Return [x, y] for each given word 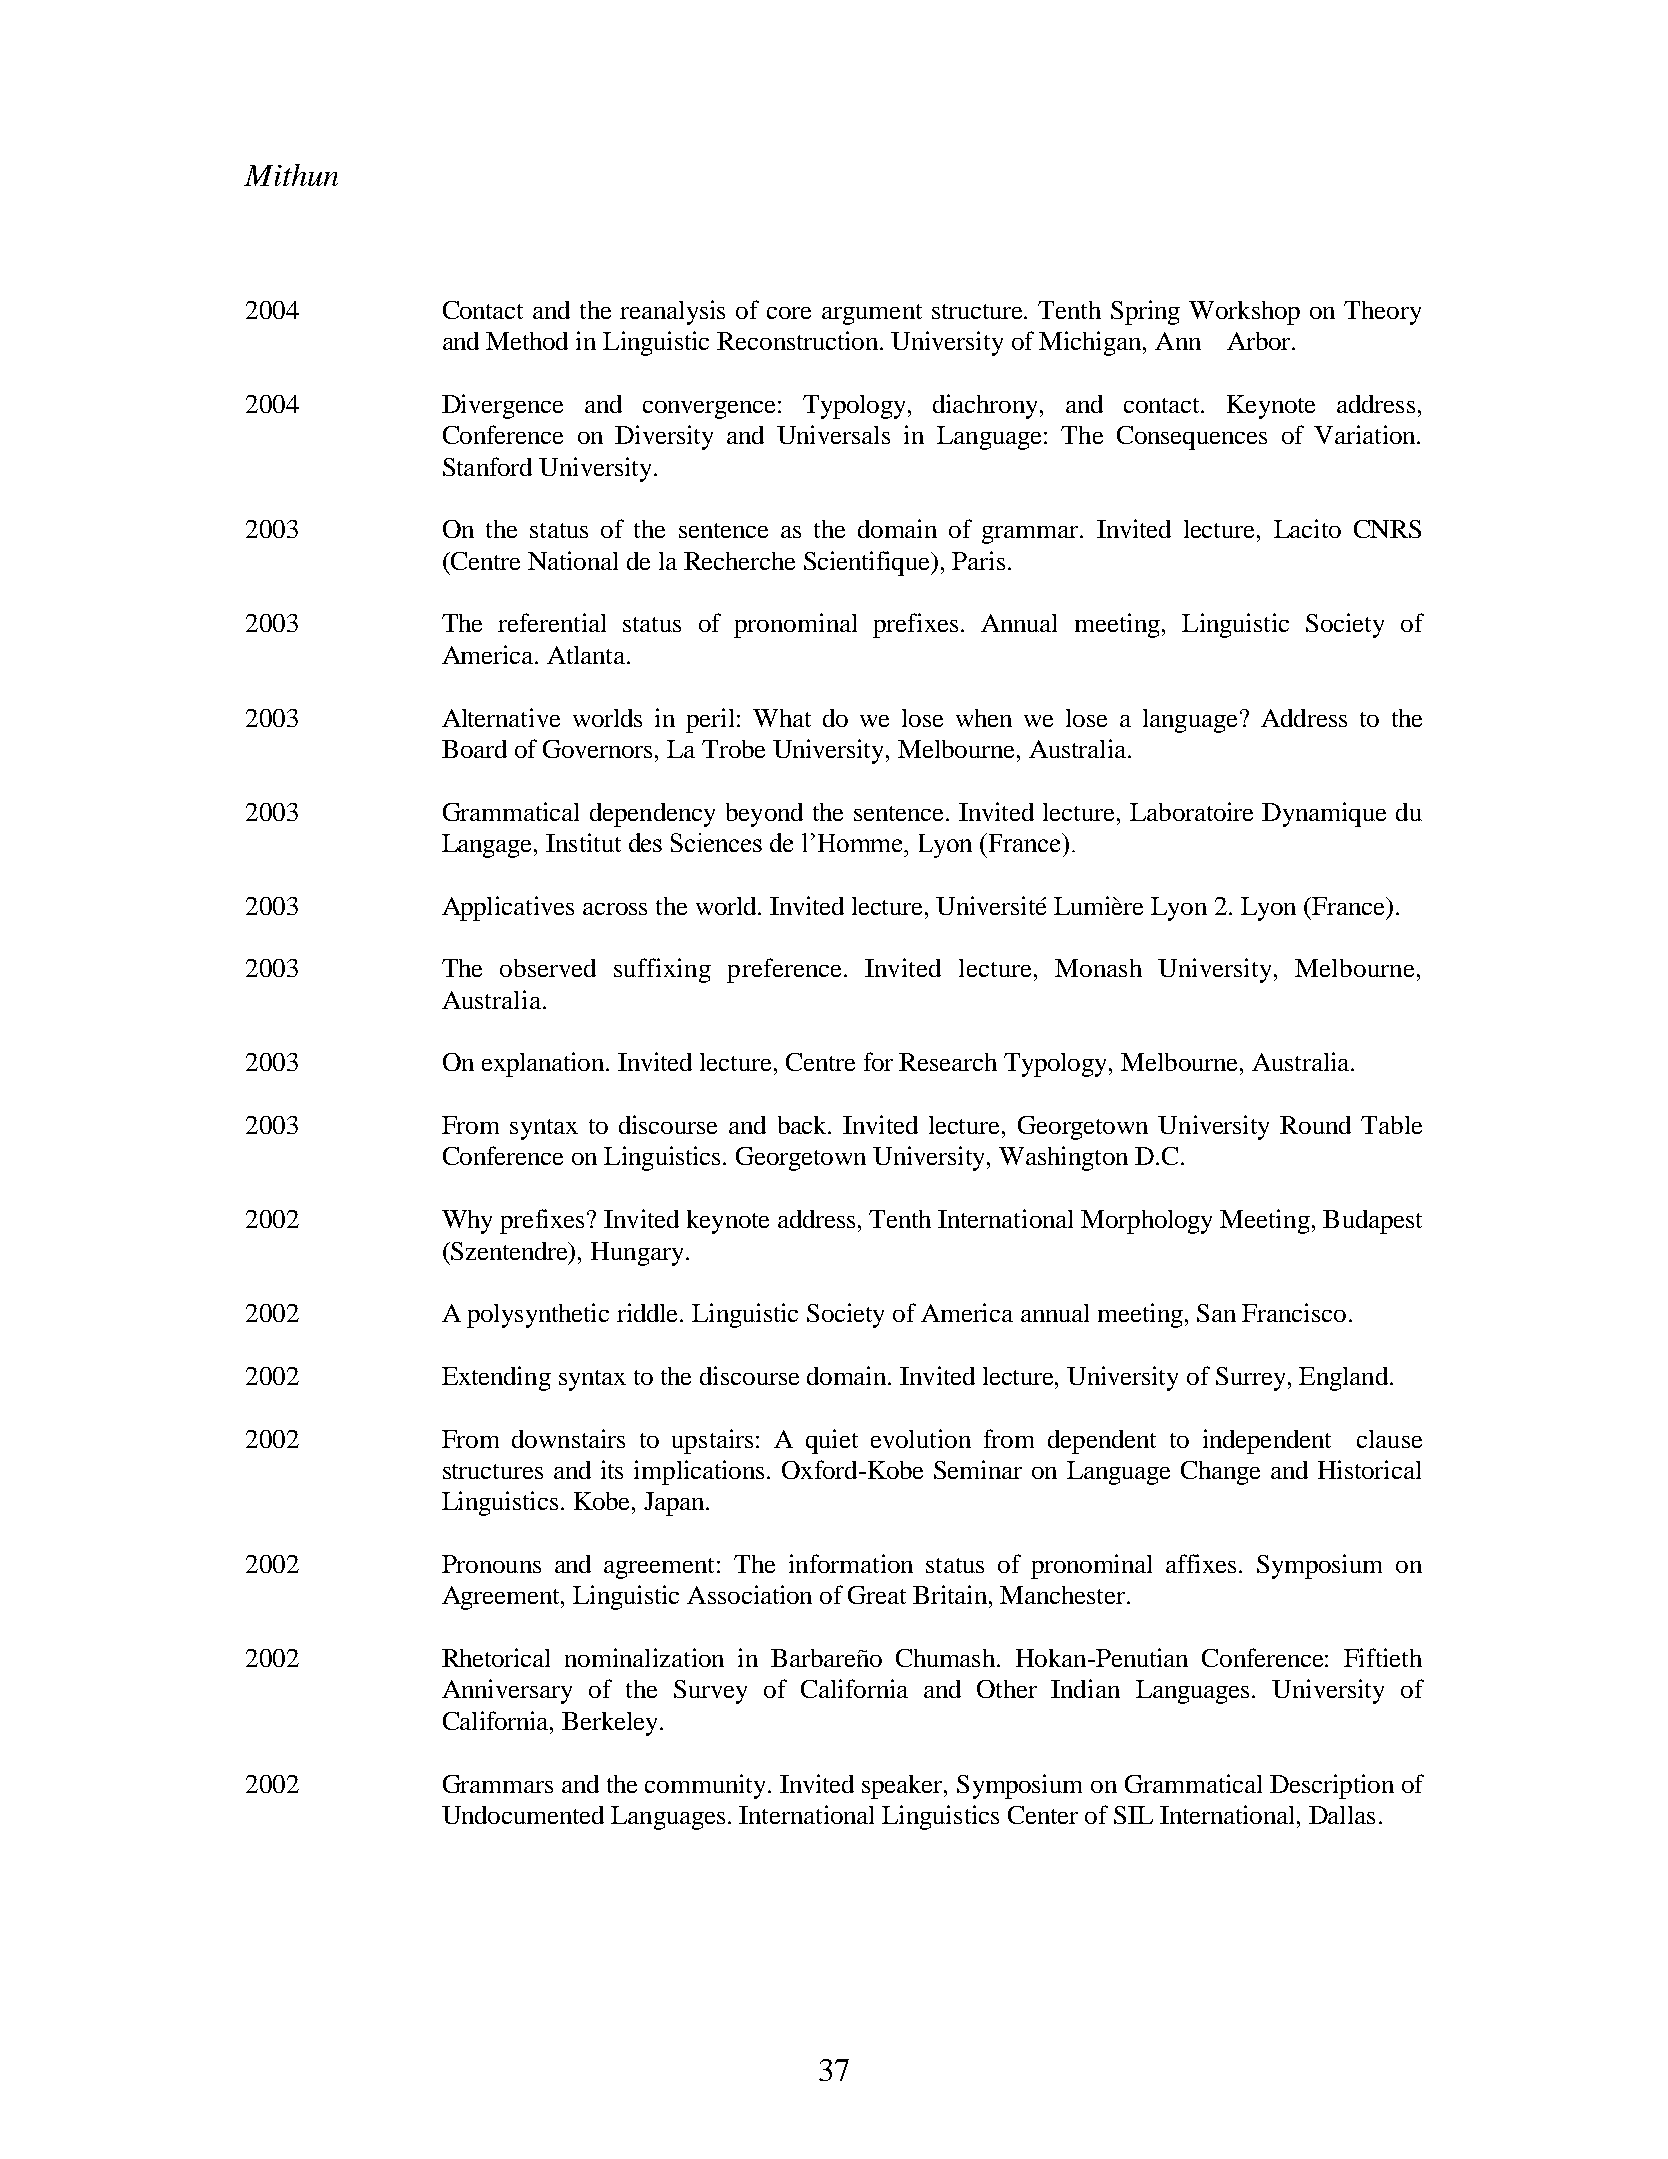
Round [1315, 1125]
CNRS [1387, 529]
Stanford [487, 466]
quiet [832, 1441]
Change [1220, 1473]
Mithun [291, 175]
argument [872, 314]
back [804, 1125]
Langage [488, 846]
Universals [833, 434]
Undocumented [523, 1815]
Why [467, 1222]
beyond [764, 815]
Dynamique [1324, 814]
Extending [496, 1378]
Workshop [1244, 313]
